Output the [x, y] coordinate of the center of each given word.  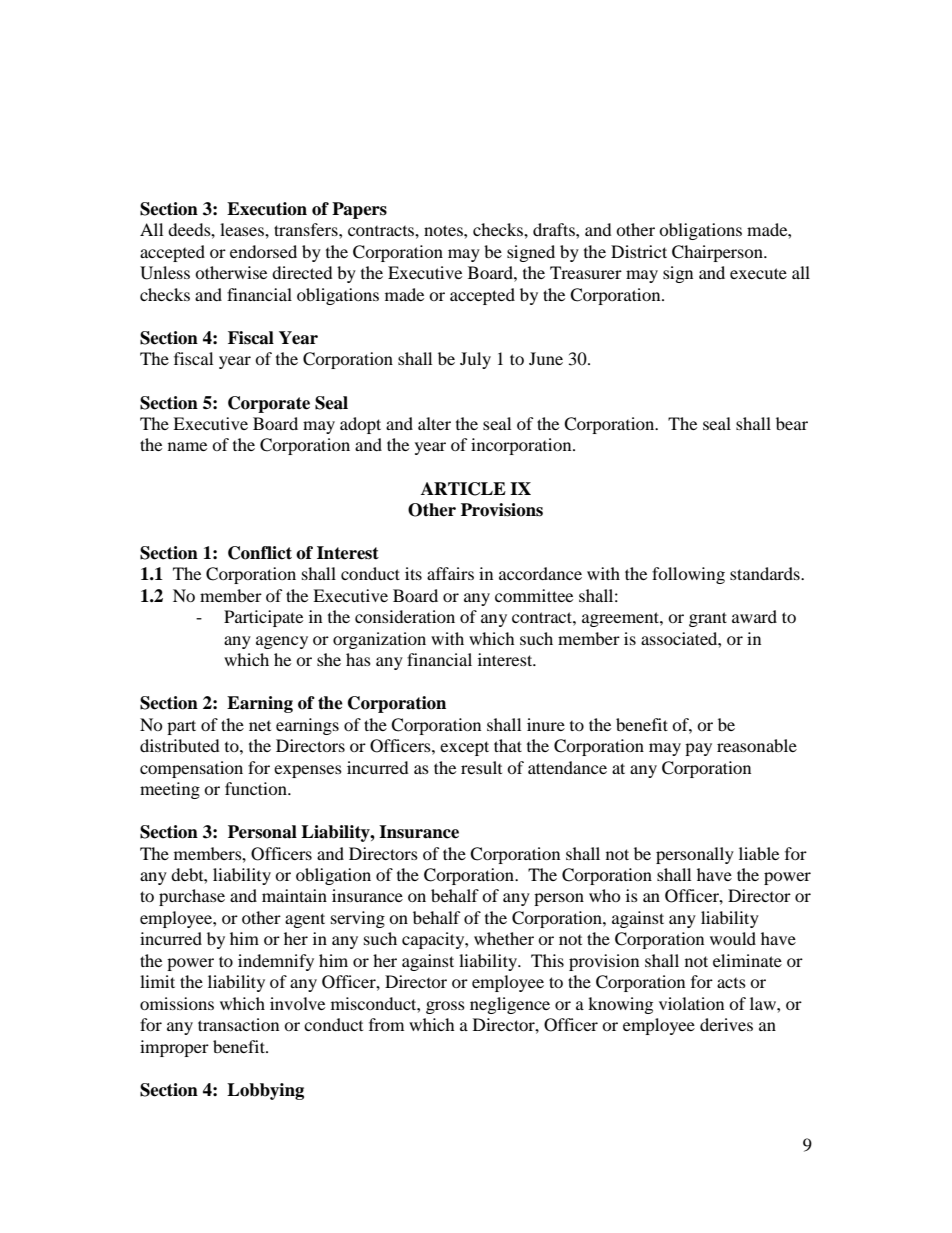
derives [726, 1024]
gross [445, 1007]
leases [243, 229]
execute [758, 273]
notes [444, 230]
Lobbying [265, 1091]
